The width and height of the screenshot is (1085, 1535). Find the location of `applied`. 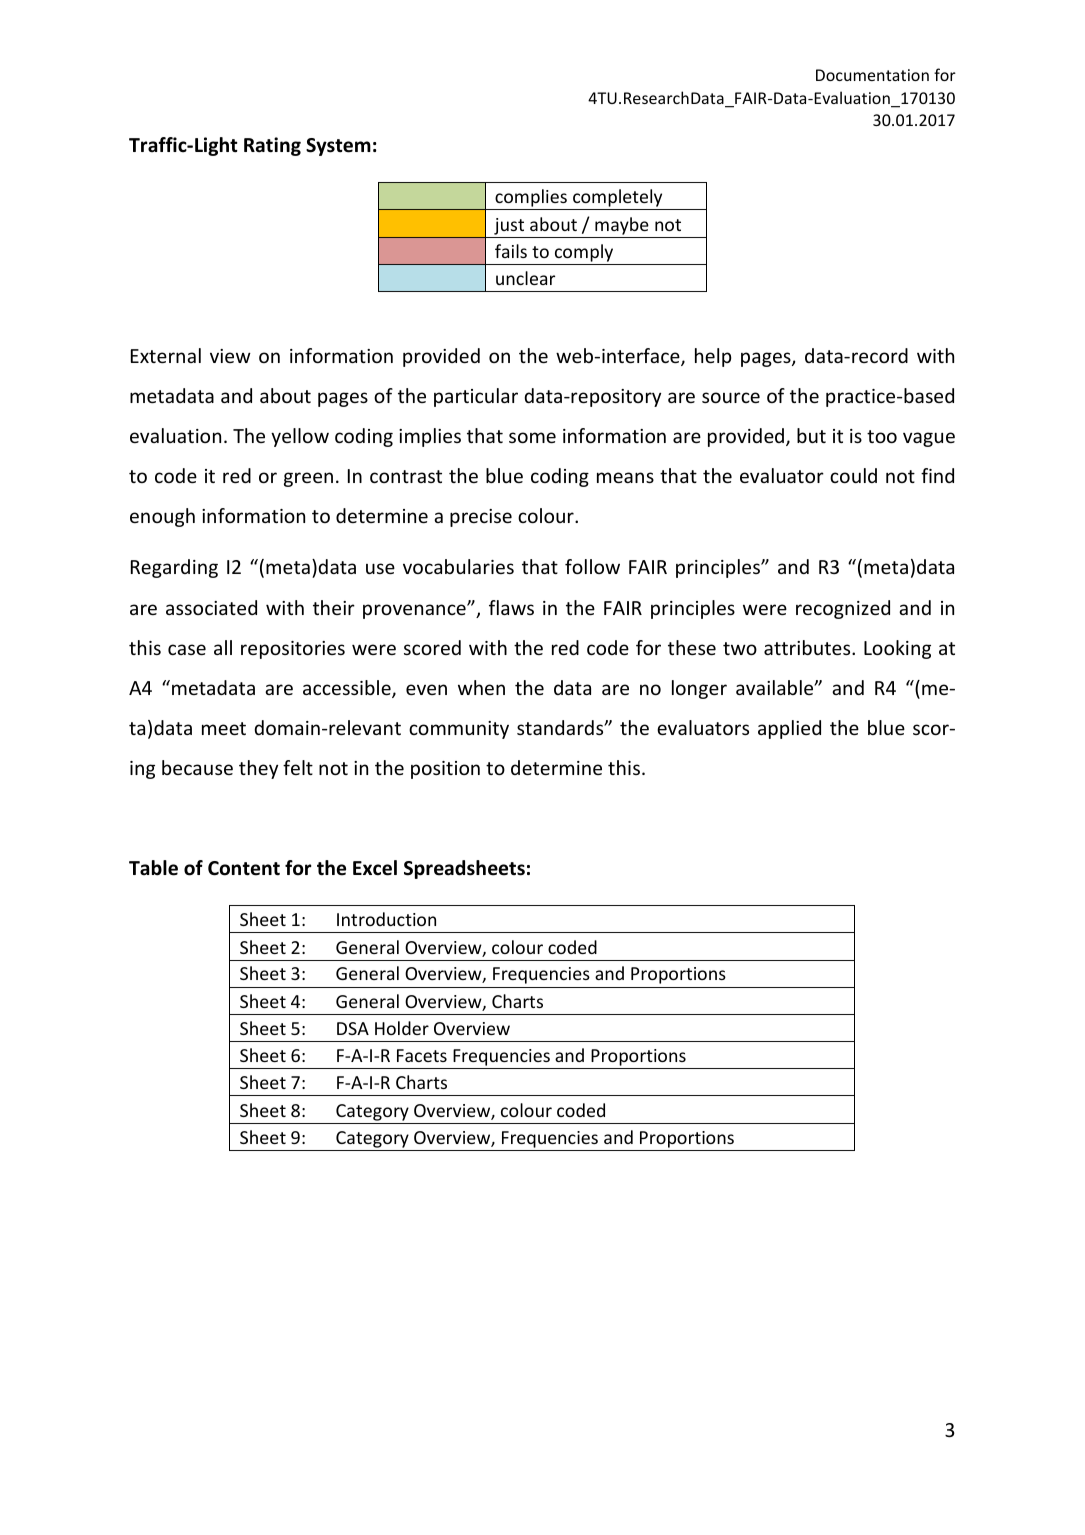

applied is located at coordinates (789, 729).
